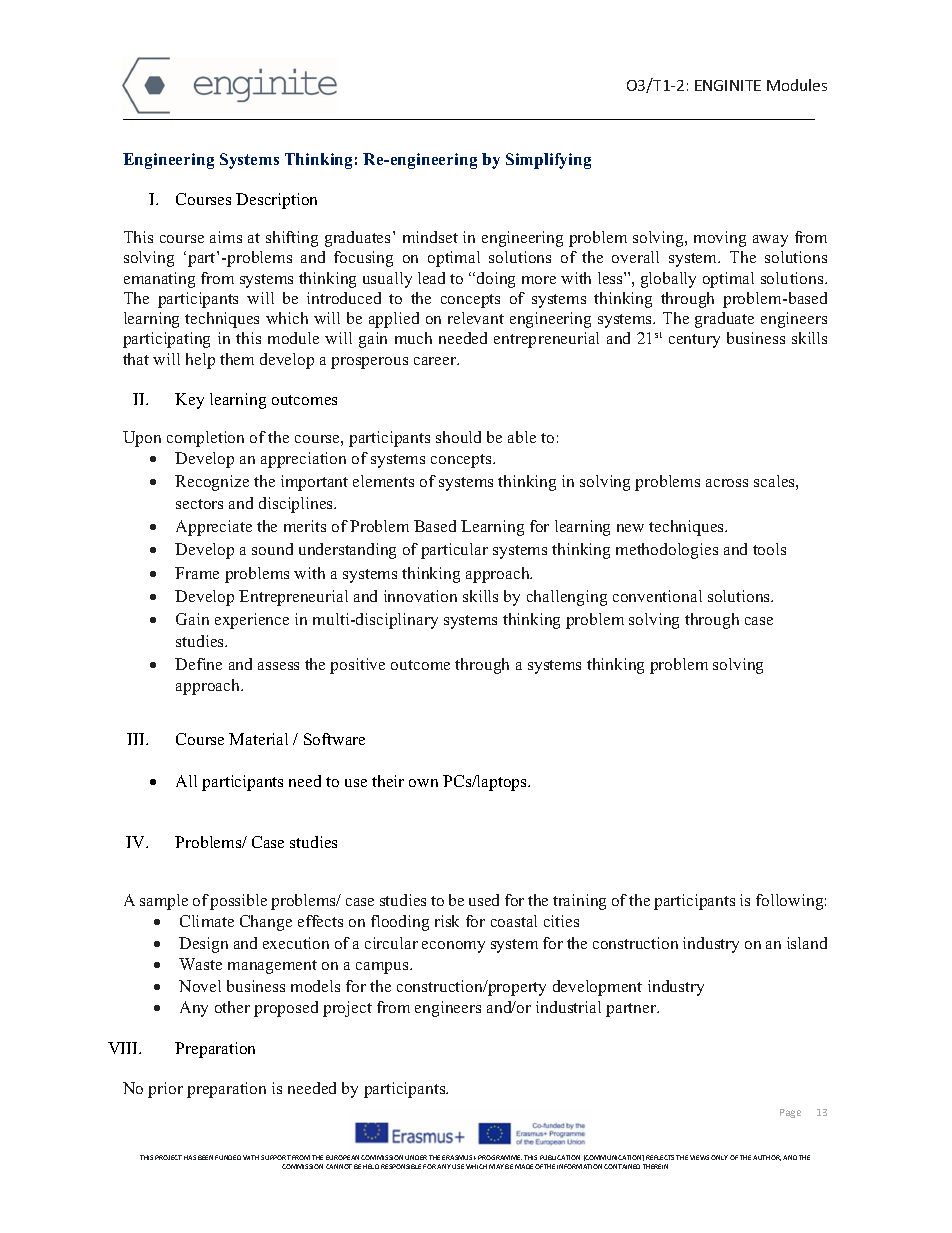 The image size is (952, 1233). I want to click on own, so click(423, 783).
